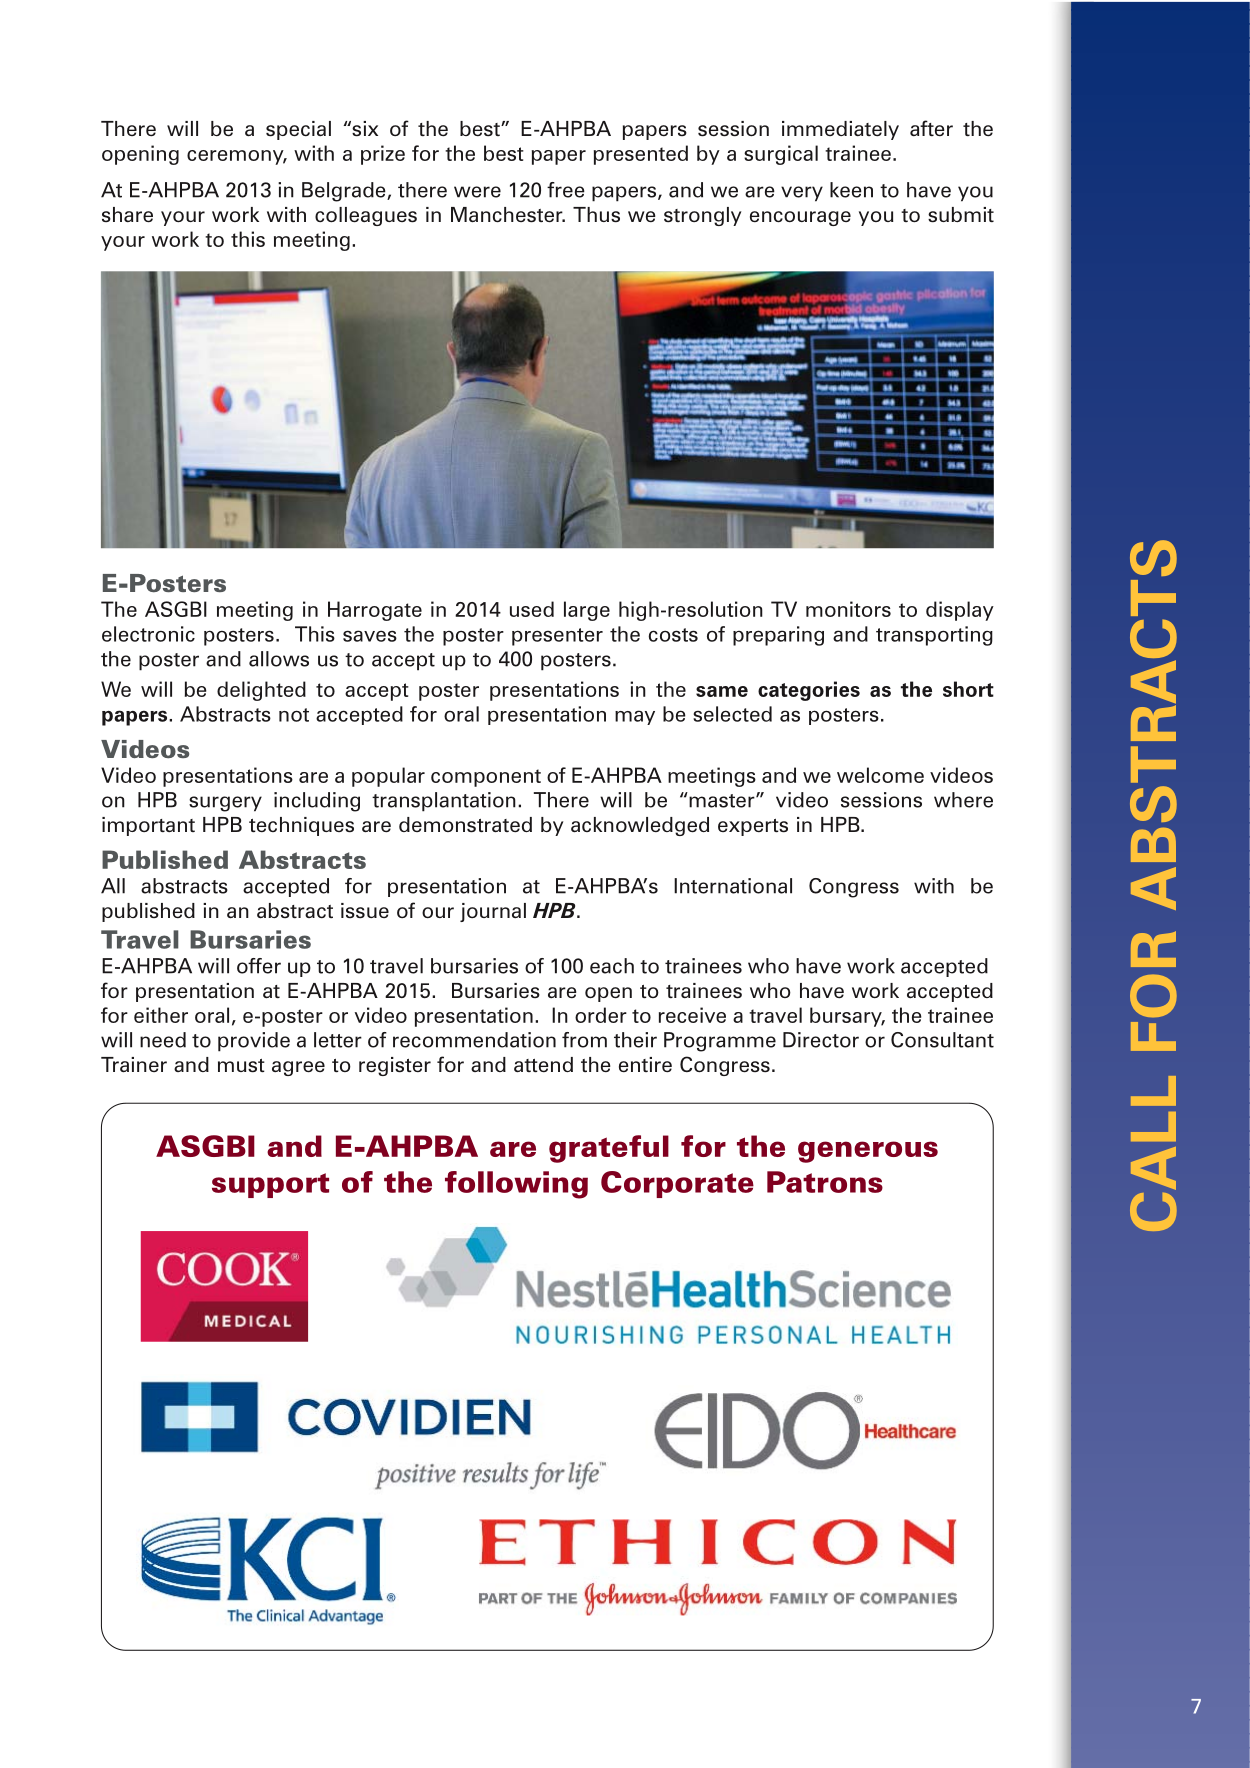 This screenshot has width=1250, height=1768. I want to click on demonstrated, so click(465, 825).
